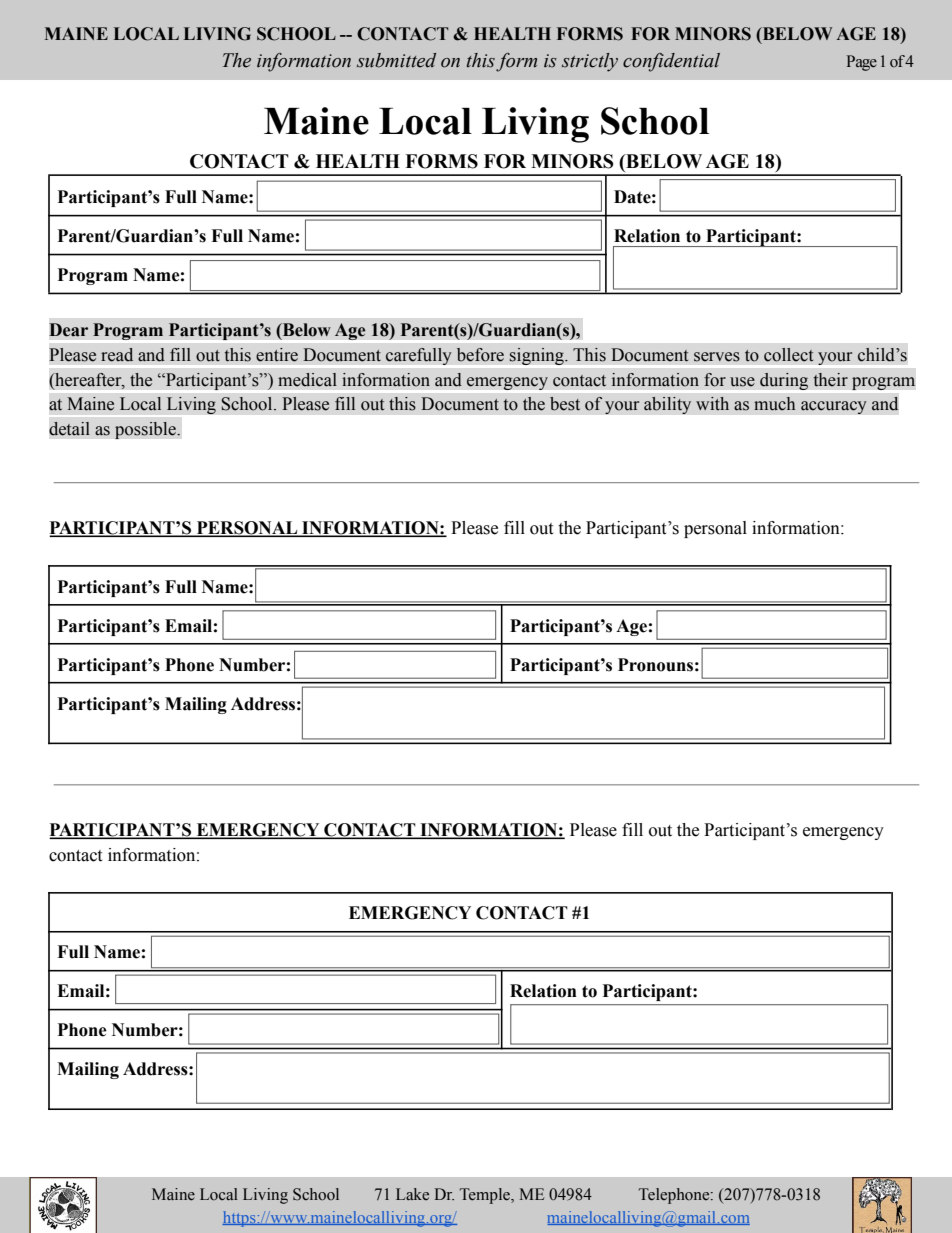  Describe the element at coordinates (486, 1196) in the image. I see `Temple` at that location.
